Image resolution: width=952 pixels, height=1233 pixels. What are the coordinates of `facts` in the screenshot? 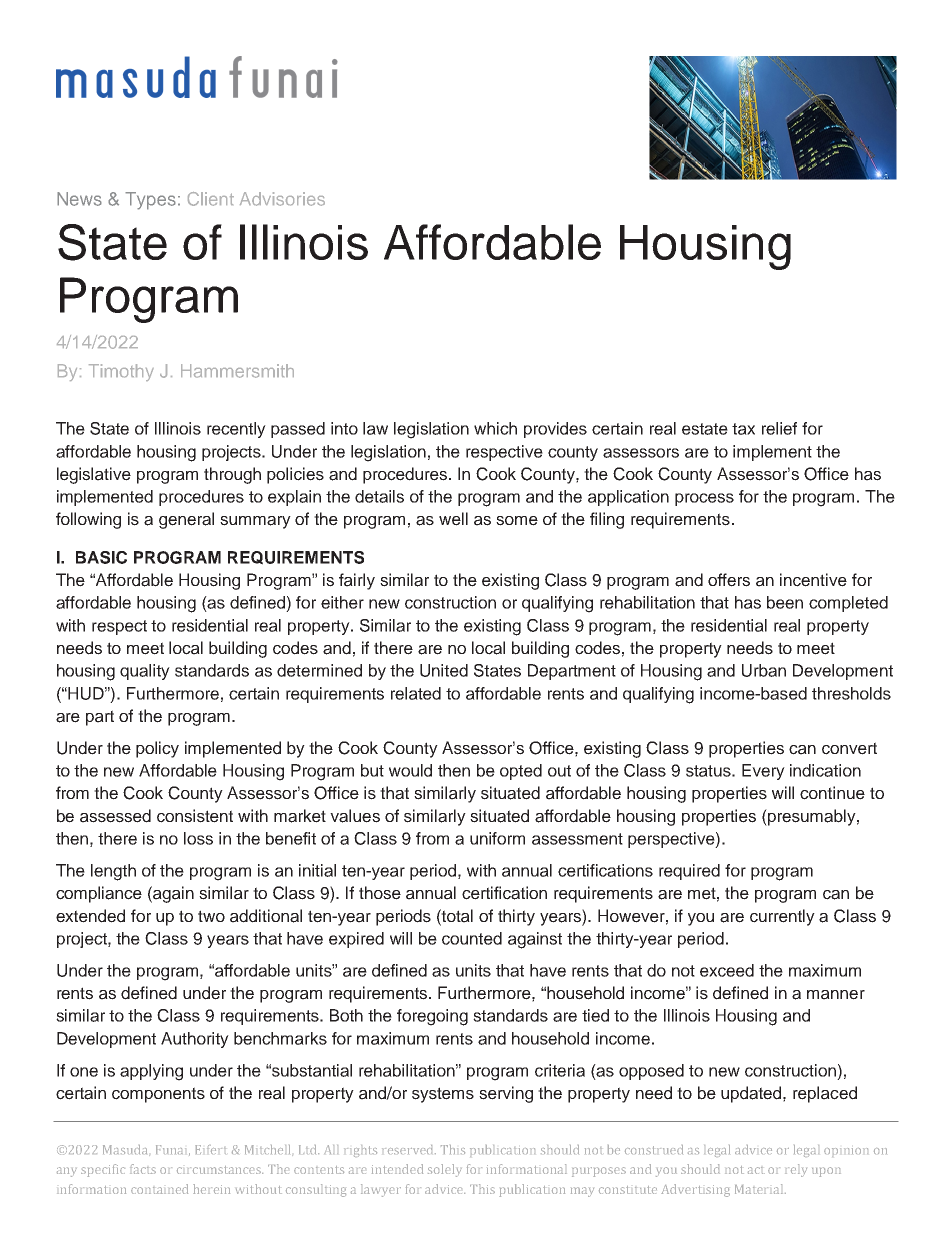 It's located at (143, 1169).
